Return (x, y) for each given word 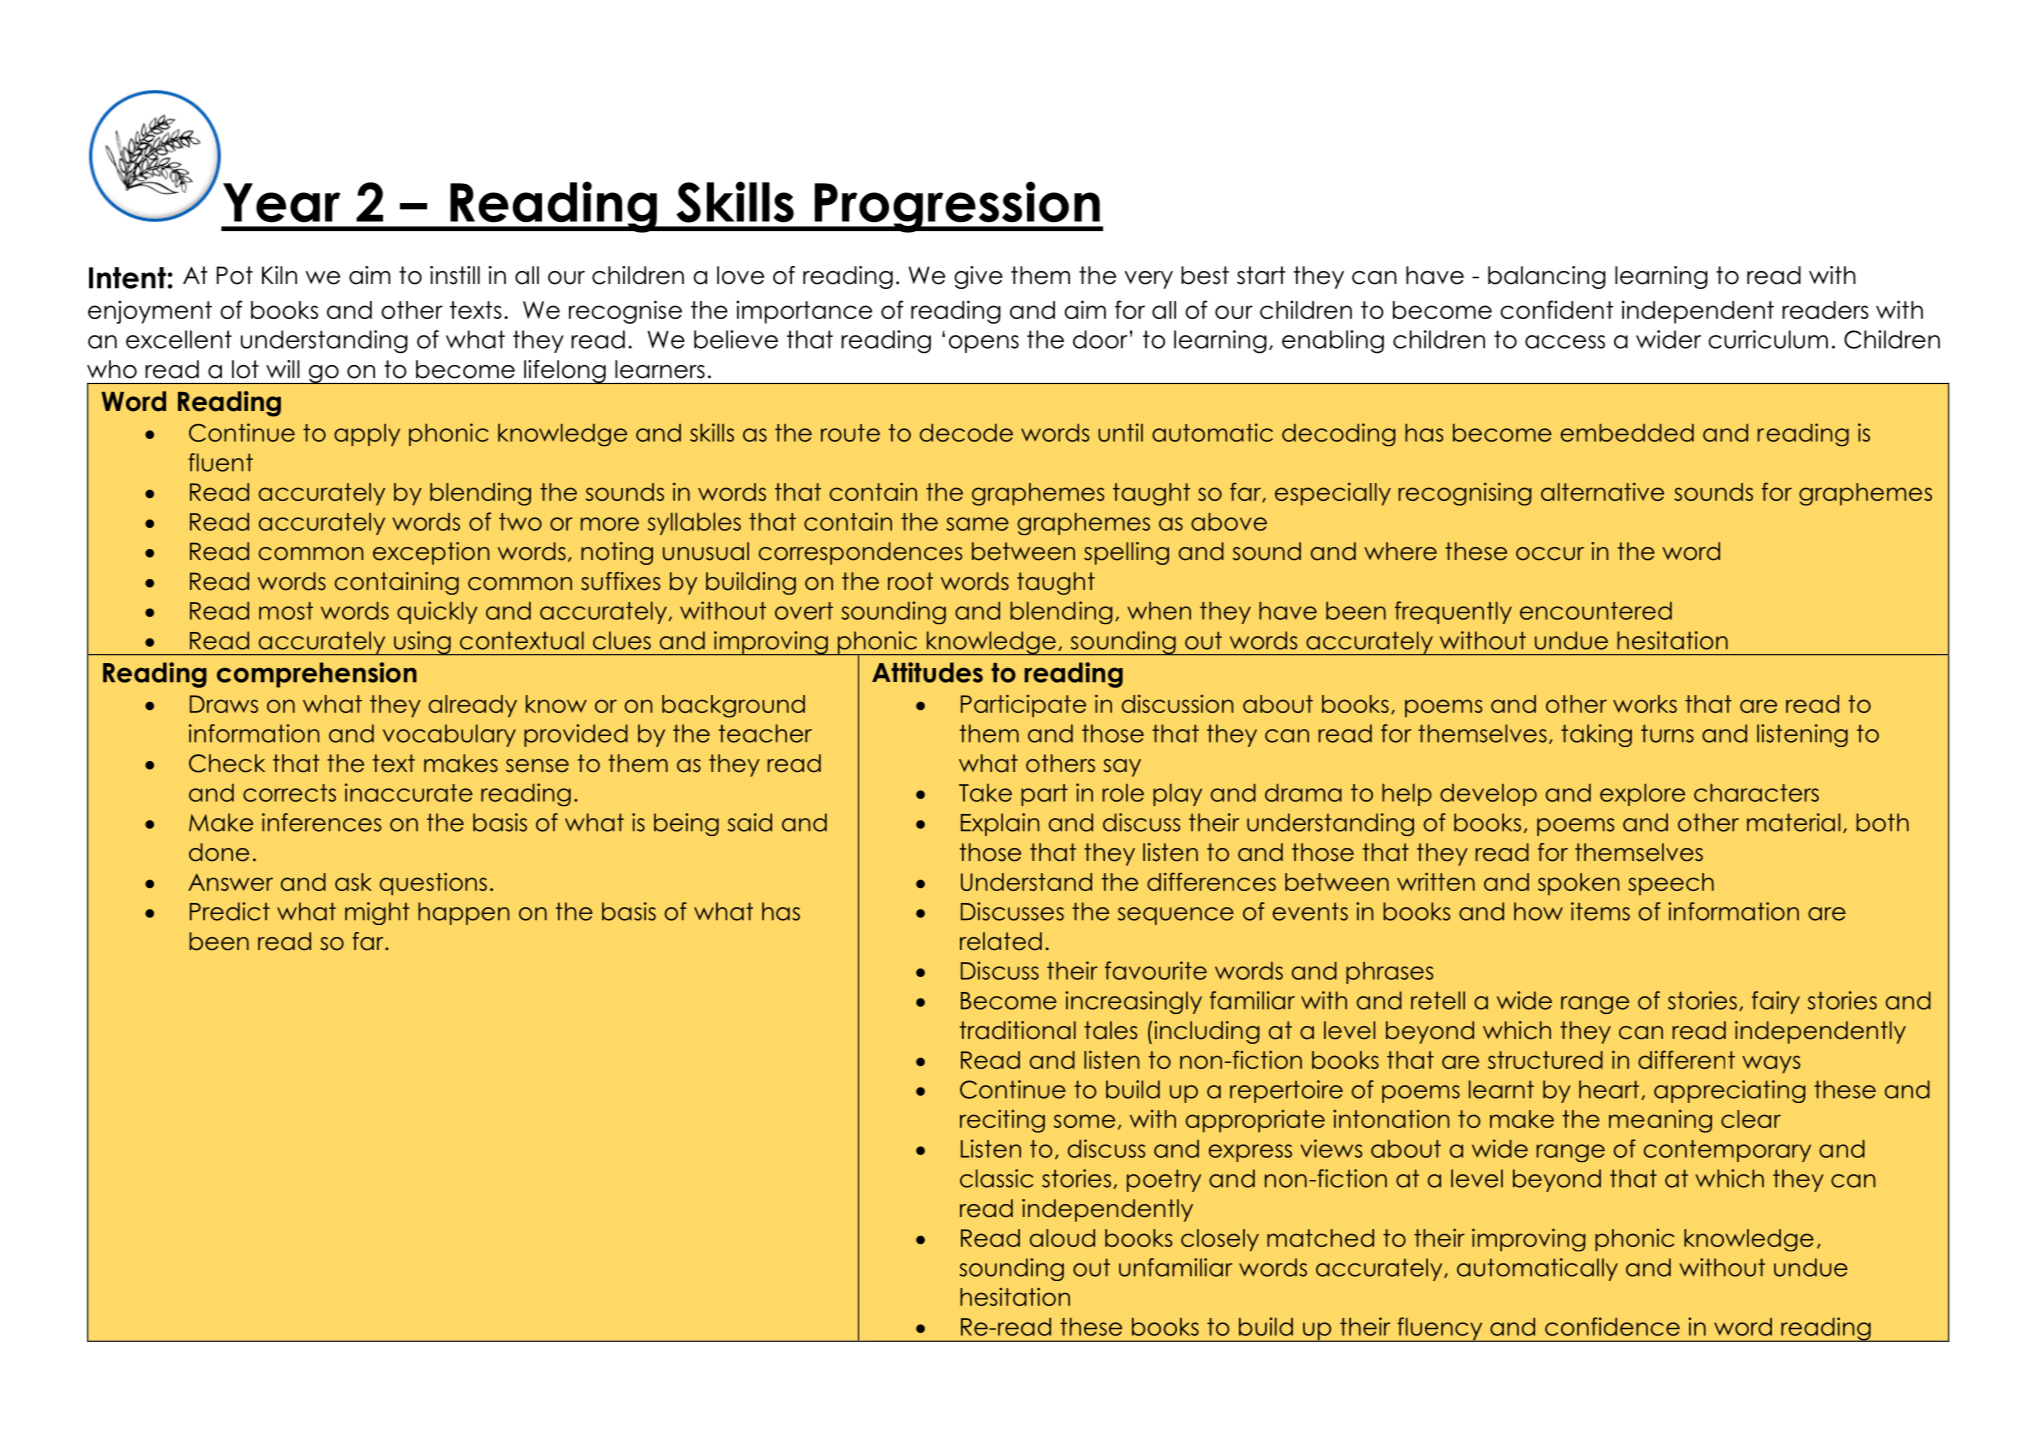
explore (1642, 795)
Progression (957, 207)
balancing (1547, 277)
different (1686, 1059)
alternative (1602, 492)
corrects (289, 793)
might (377, 913)
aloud (1062, 1238)
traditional (1018, 1030)
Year (281, 203)
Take (985, 793)
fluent (220, 462)
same (978, 524)
